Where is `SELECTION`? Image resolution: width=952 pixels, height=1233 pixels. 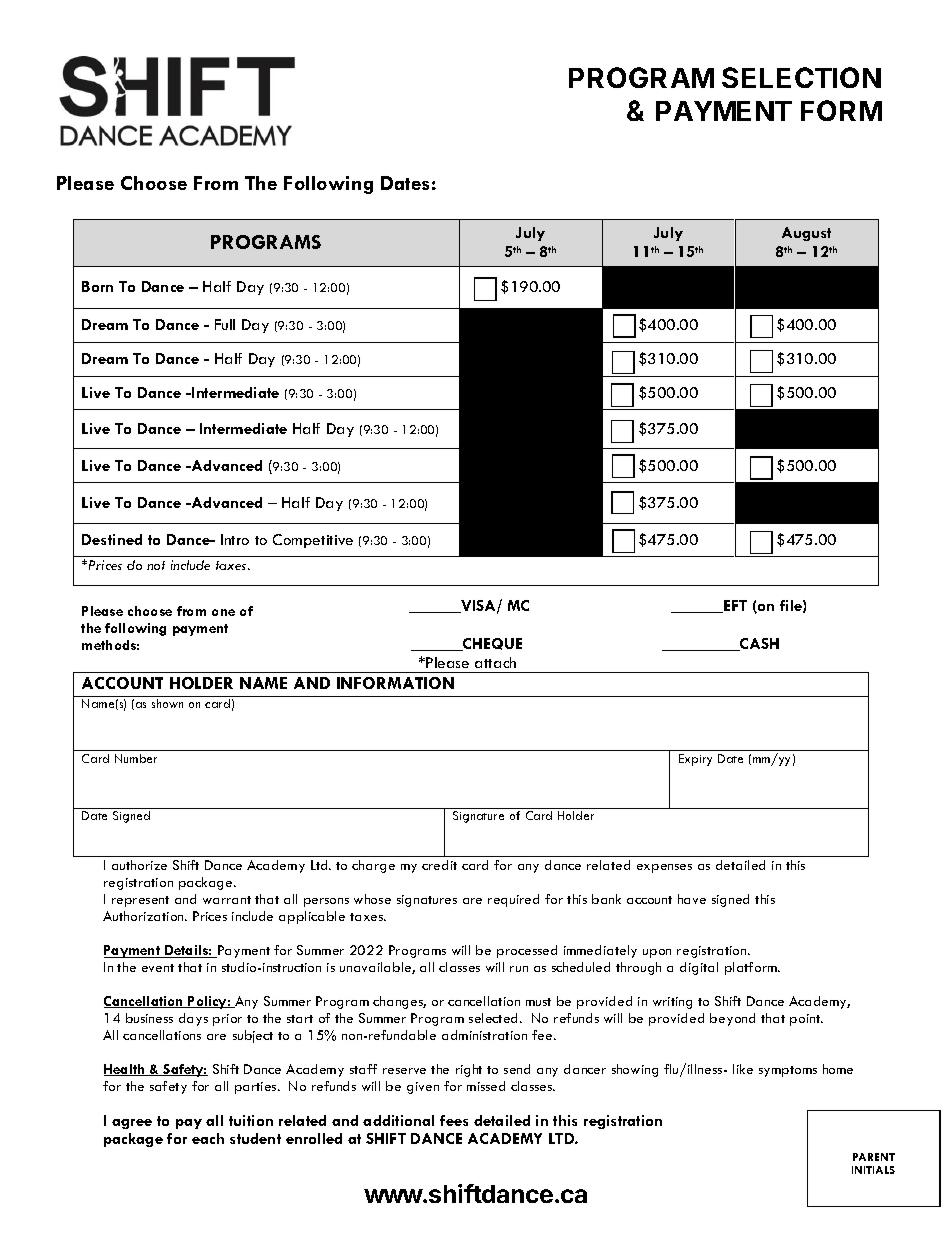 SELECTION is located at coordinates (801, 77).
